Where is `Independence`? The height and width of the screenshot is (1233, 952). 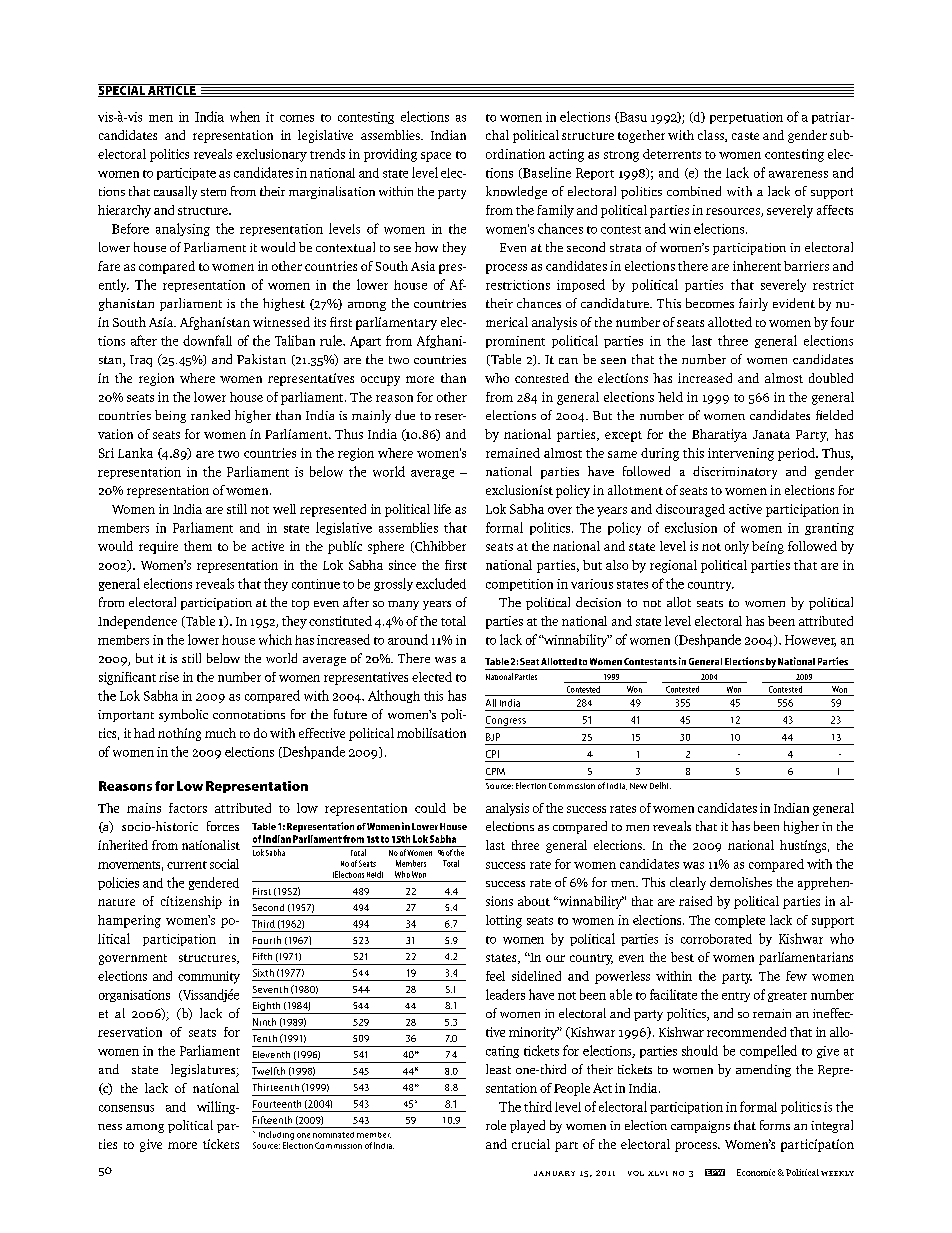
Independence is located at coordinates (137, 622).
